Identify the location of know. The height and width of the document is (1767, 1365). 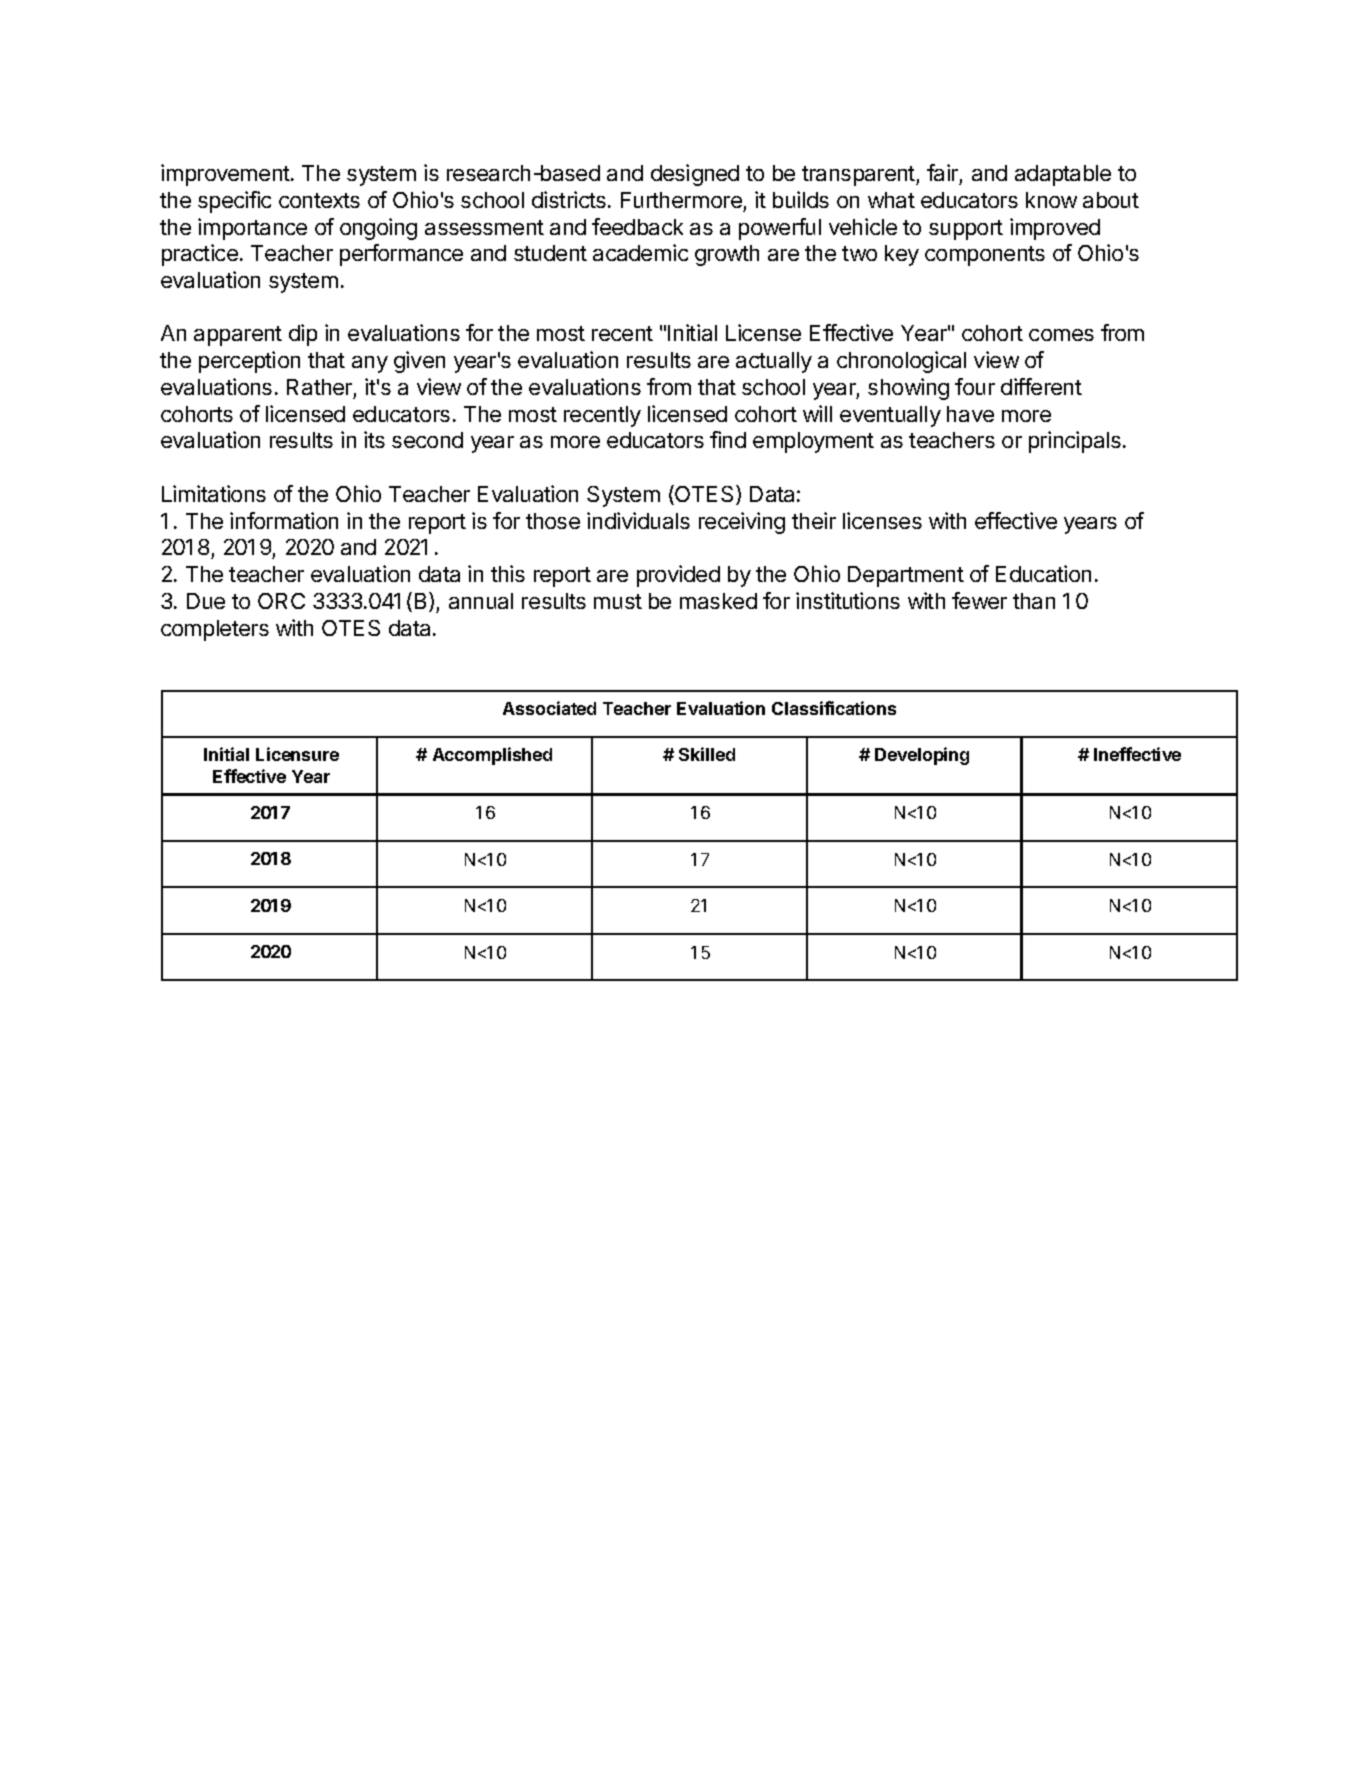
(1051, 200).
